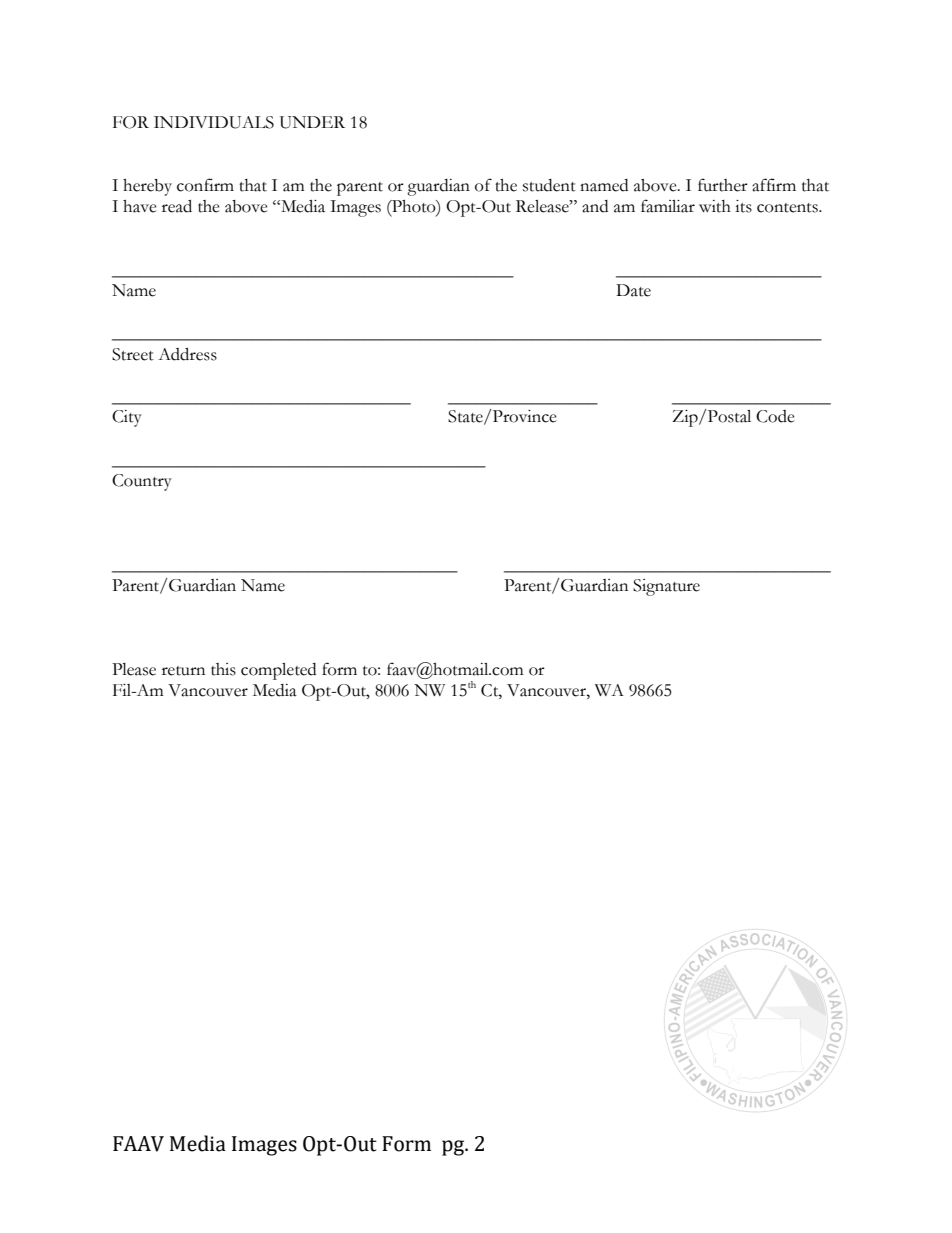  I want to click on with, so click(715, 206).
